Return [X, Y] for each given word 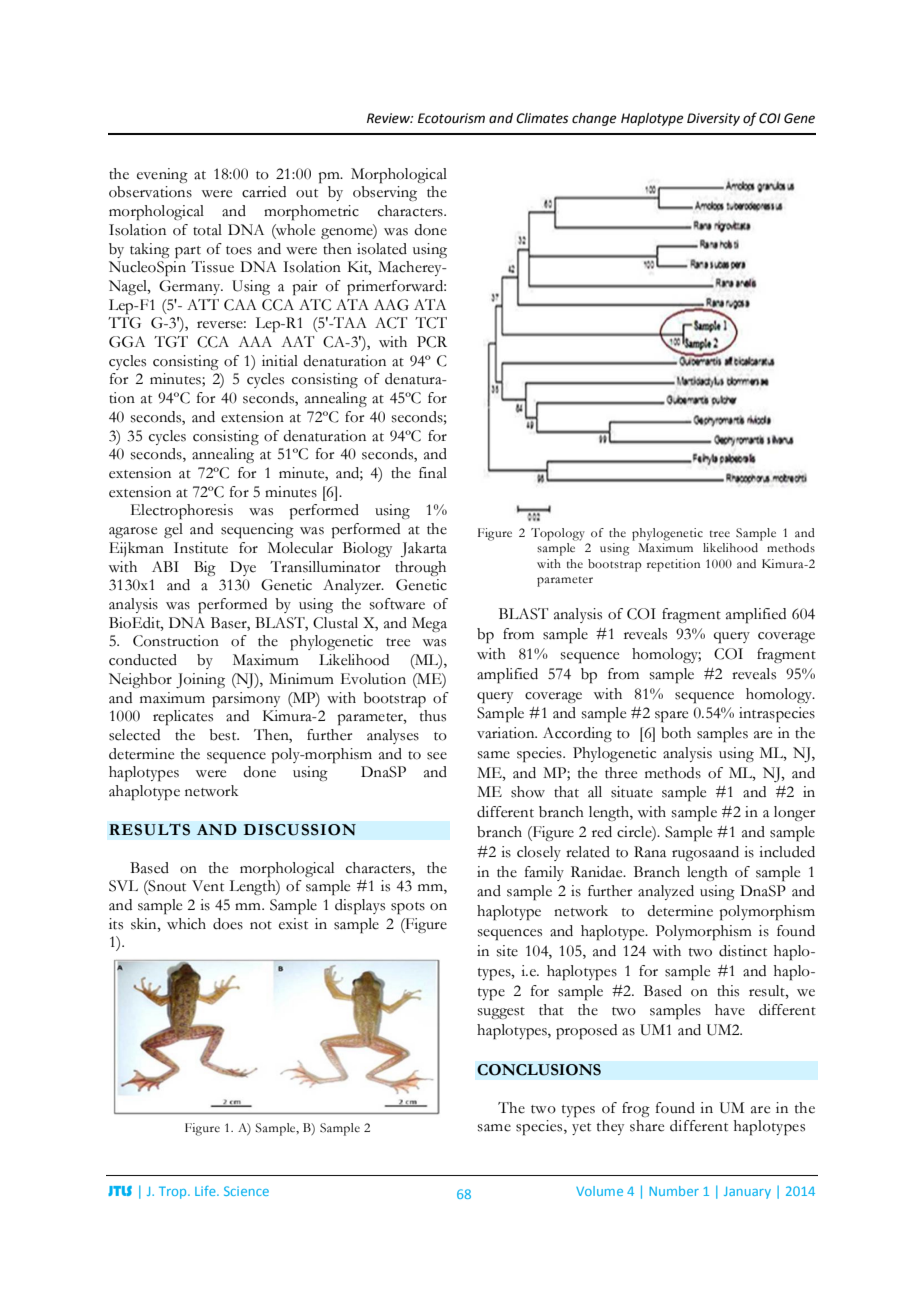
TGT [171, 342]
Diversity [713, 119]
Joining [200, 680]
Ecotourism [451, 118]
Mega [429, 624]
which [186, 924]
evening [162, 175]
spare [671, 717]
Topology [558, 534]
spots [408, 908]
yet [581, 1129]
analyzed [666, 892]
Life [206, 1191]
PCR [432, 342]
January [747, 1193]
